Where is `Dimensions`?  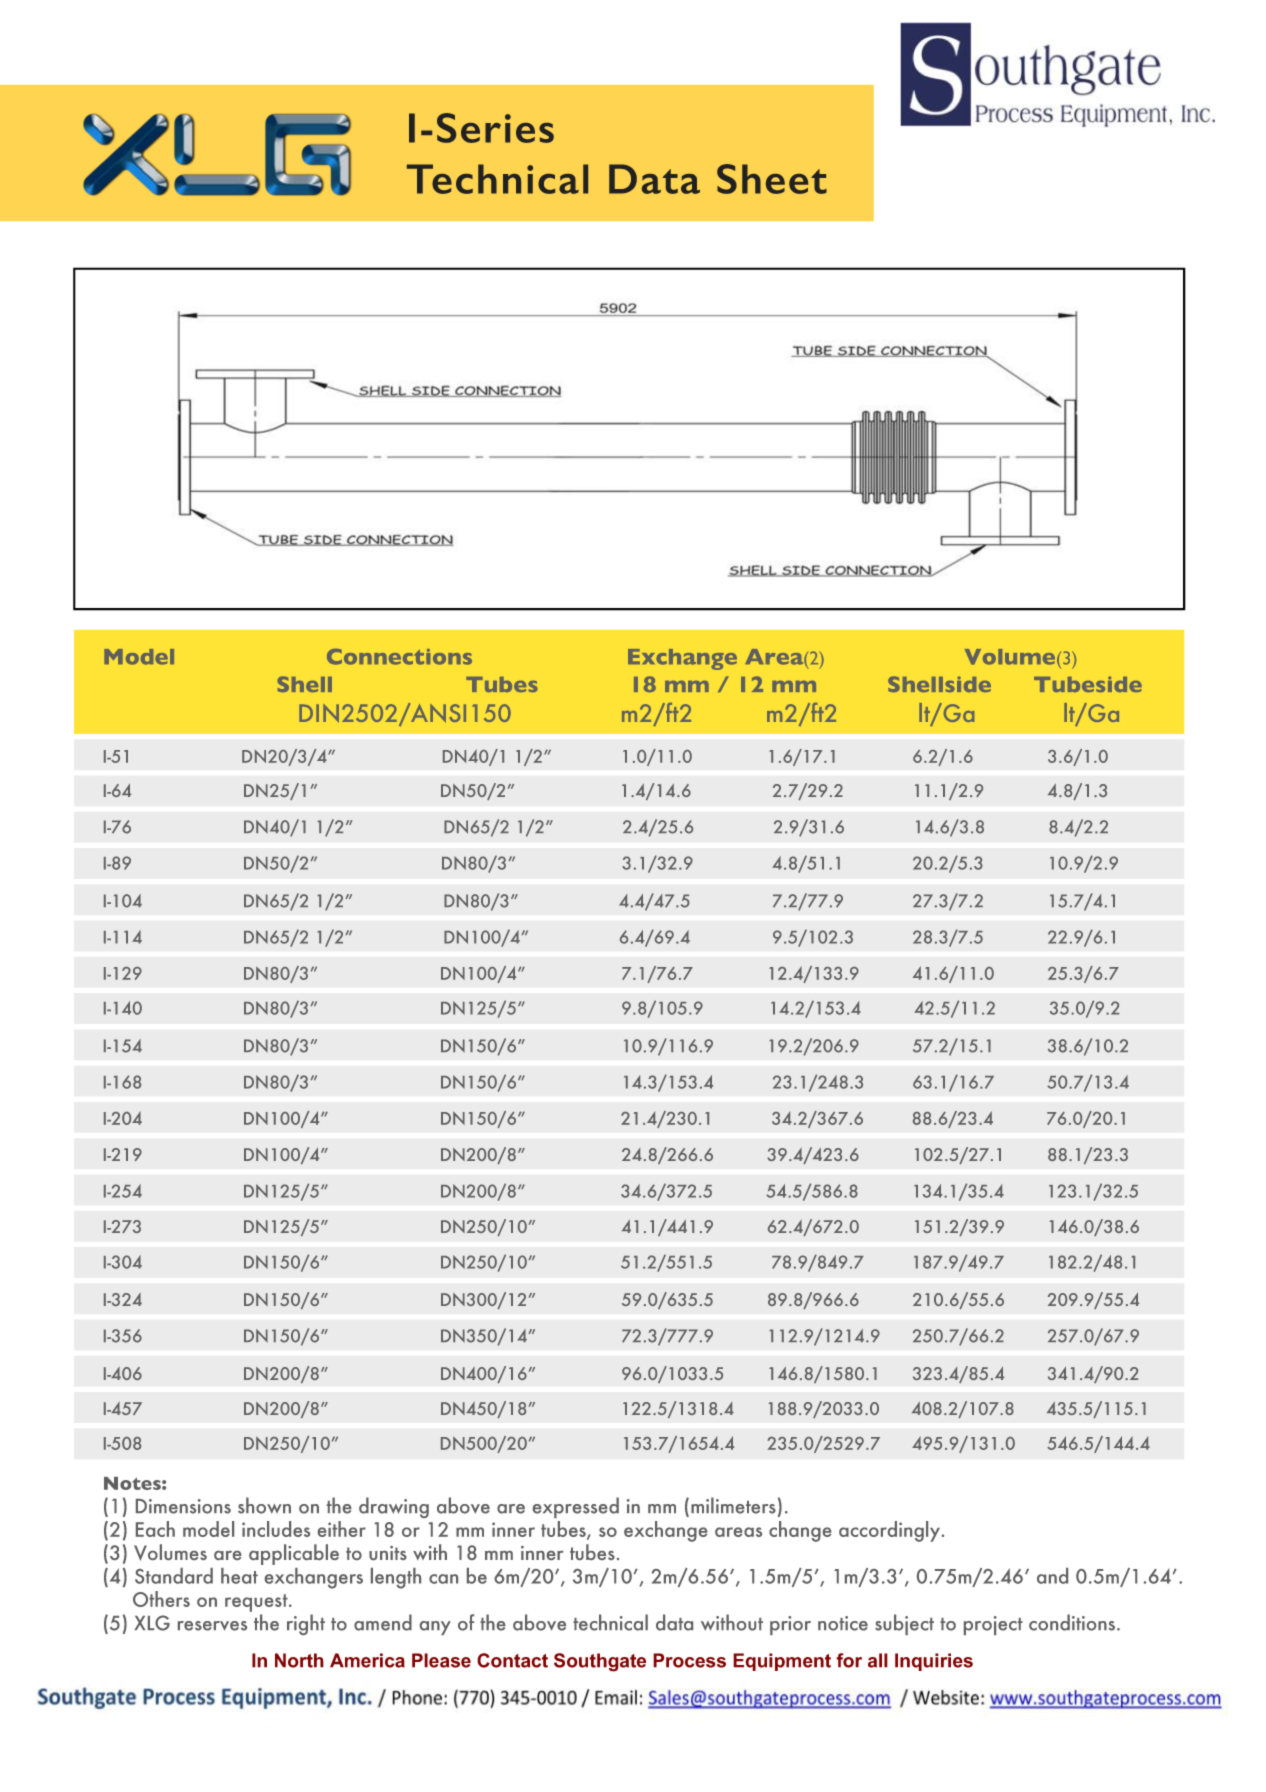
Dimensions is located at coordinates (183, 1506).
